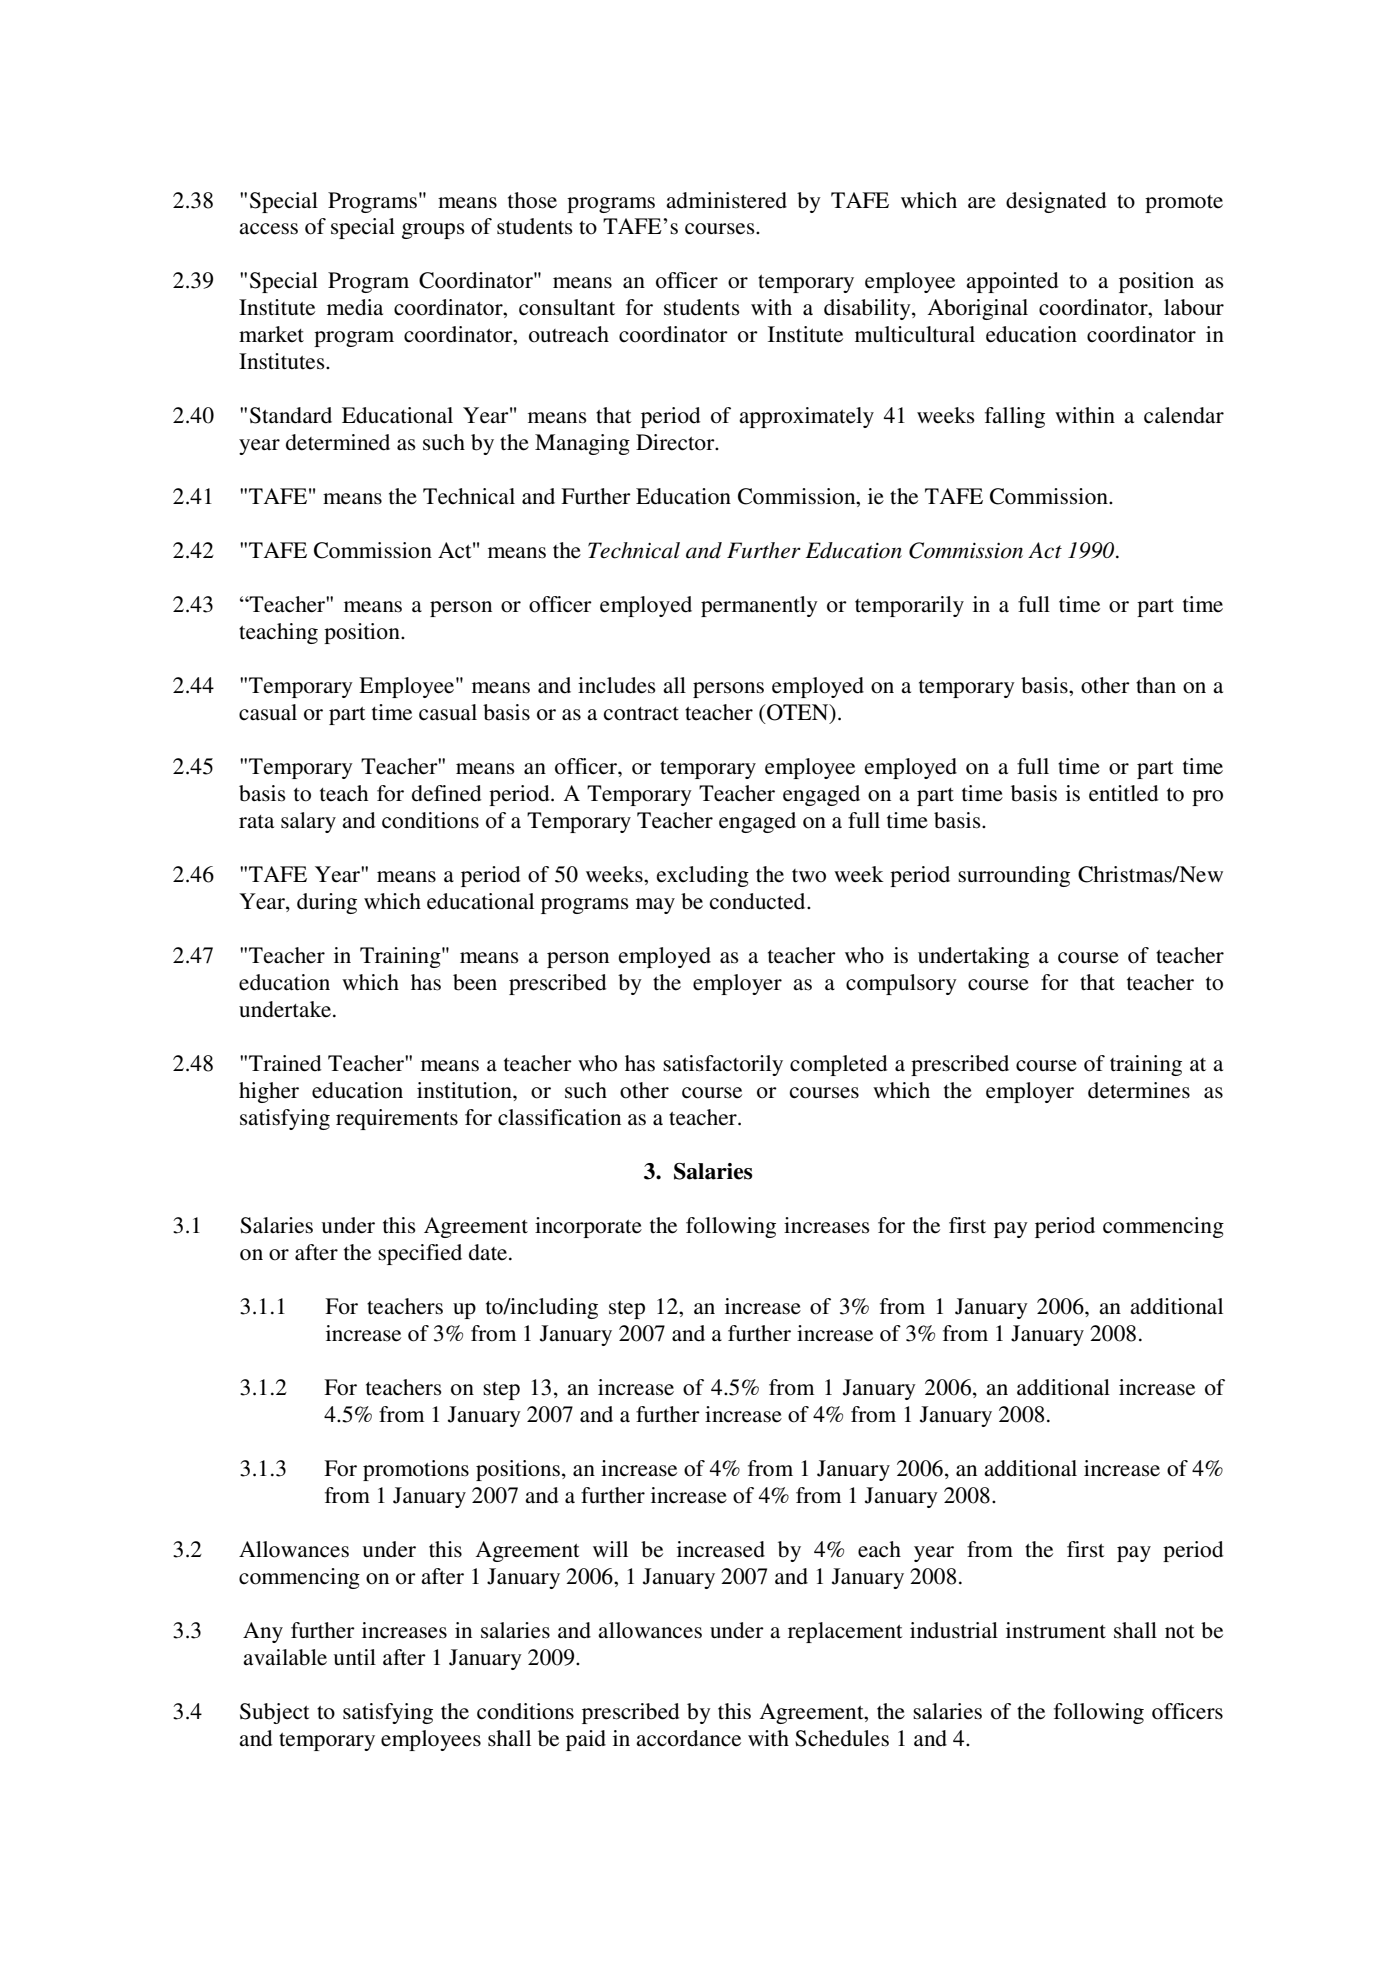 The height and width of the screenshot is (1976, 1396). I want to click on contract, so click(641, 714).
